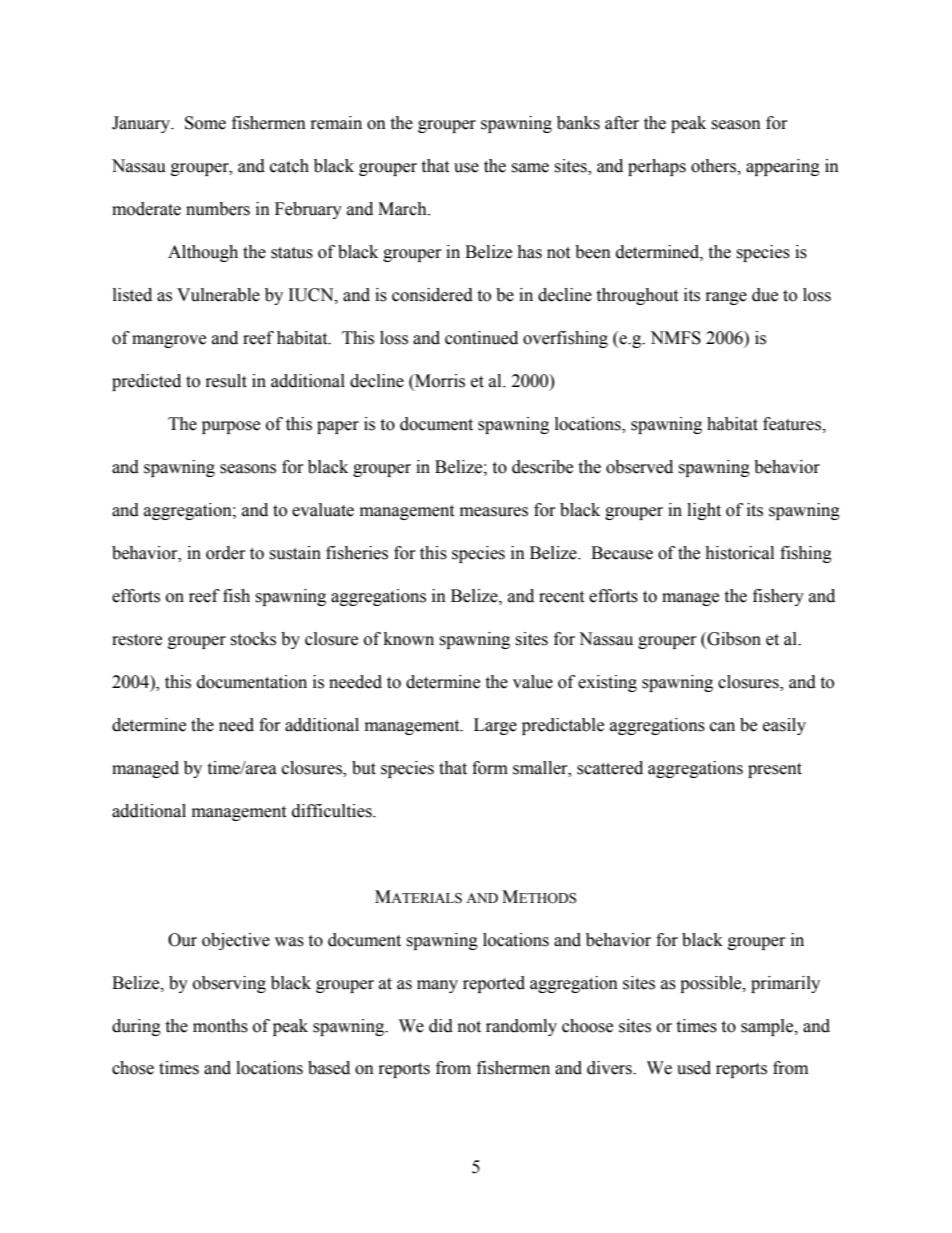 The height and width of the page is (1233, 952). Describe the element at coordinates (657, 167) in the page. I see `perhaps` at that location.
